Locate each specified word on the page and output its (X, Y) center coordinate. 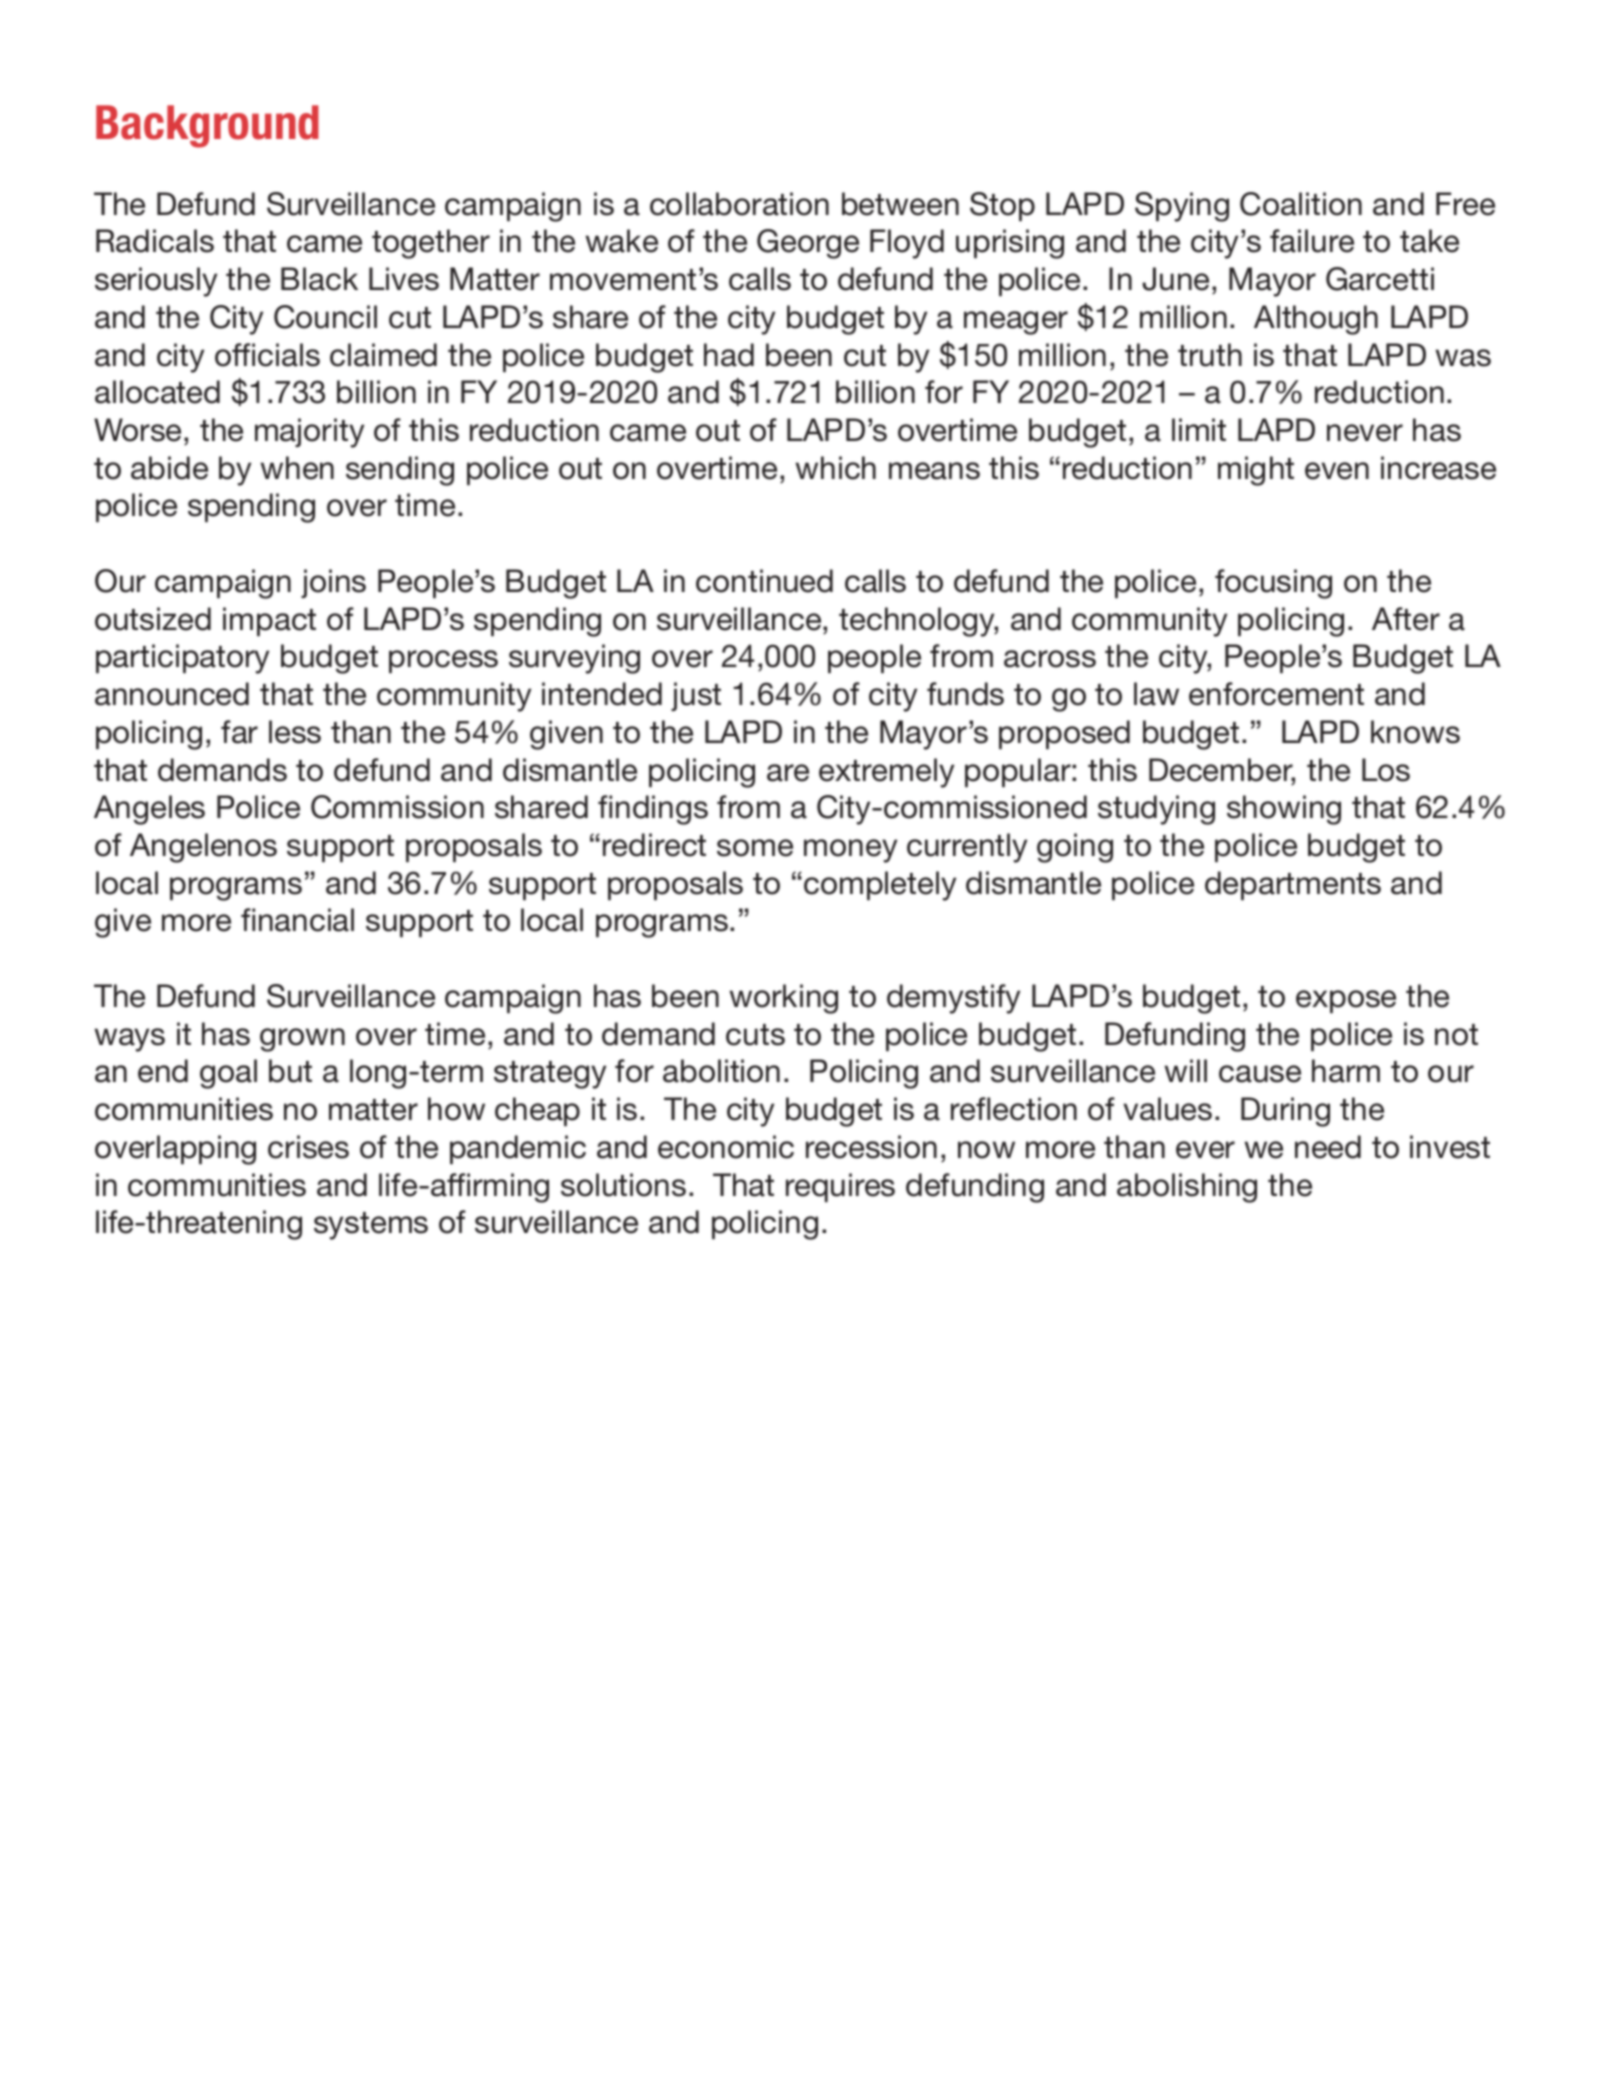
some (755, 848)
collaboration (739, 204)
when (297, 468)
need (1328, 1147)
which (835, 468)
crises (308, 1147)
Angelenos (203, 848)
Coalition (1301, 204)
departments (1293, 885)
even (1337, 471)
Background (207, 126)
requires (840, 1187)
